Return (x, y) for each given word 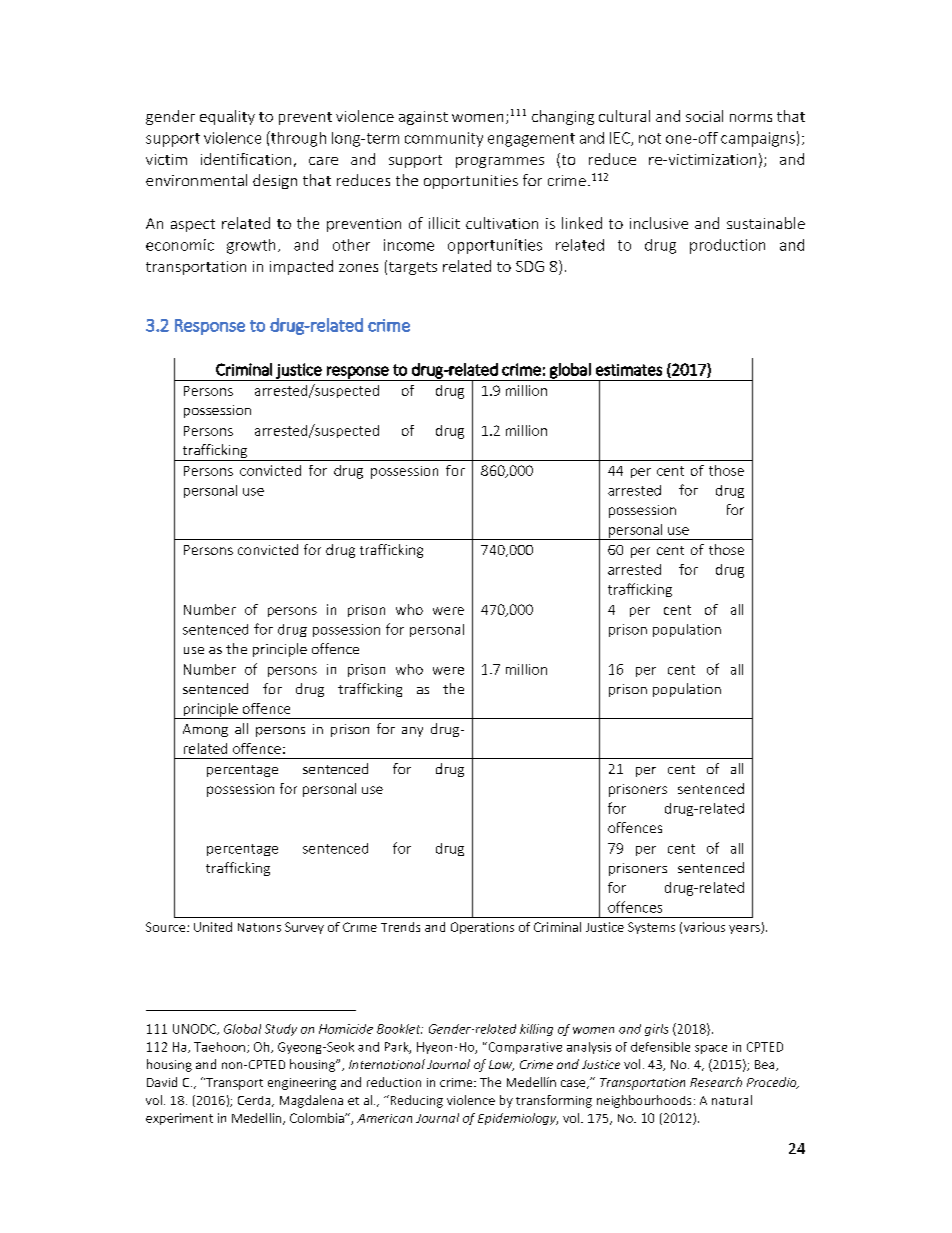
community (444, 139)
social (704, 116)
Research (716, 1082)
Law (501, 1065)
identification (246, 159)
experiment (179, 1119)
